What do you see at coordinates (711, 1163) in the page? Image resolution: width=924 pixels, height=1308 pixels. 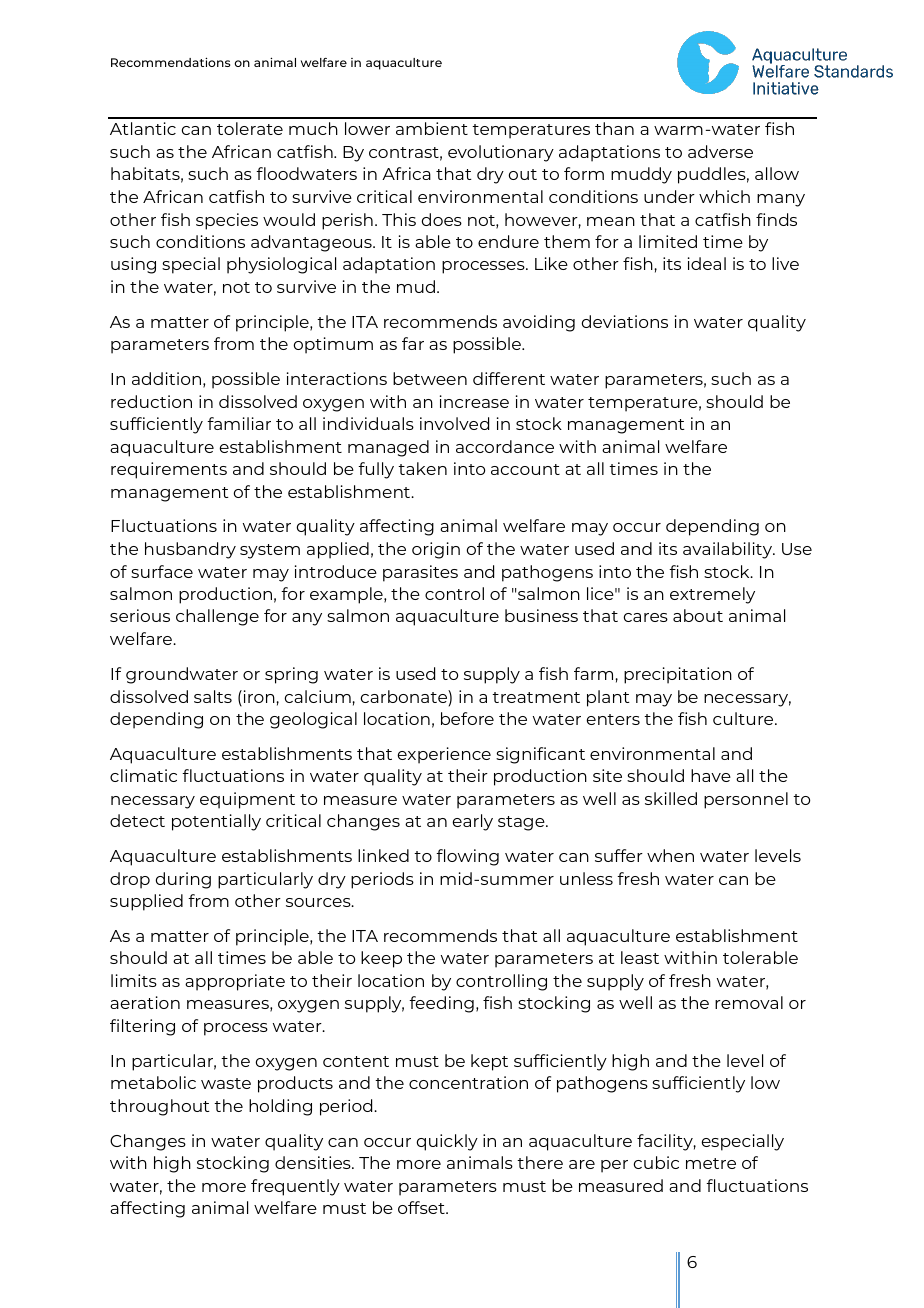 I see `metre` at bounding box center [711, 1163].
